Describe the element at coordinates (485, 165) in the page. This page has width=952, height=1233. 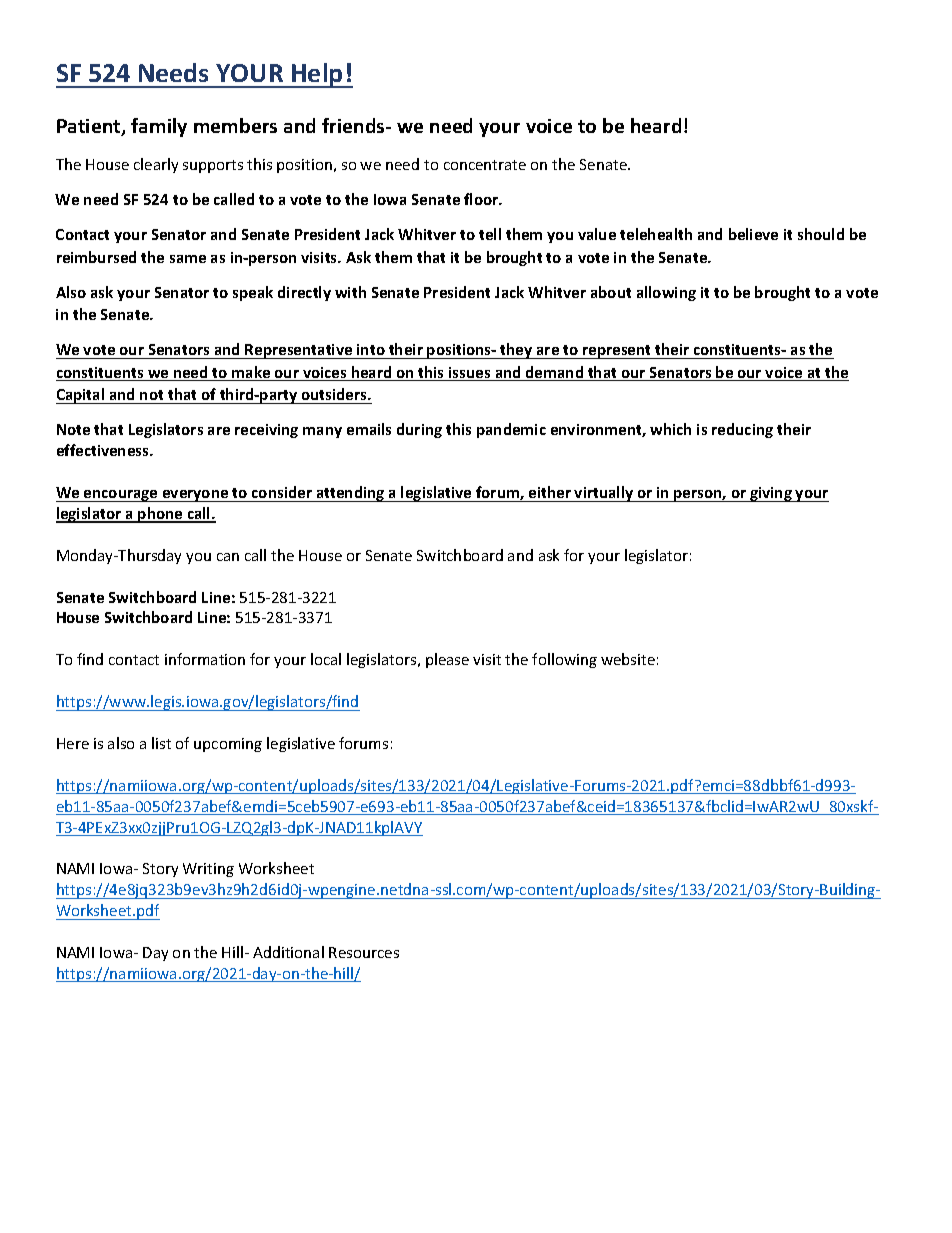
I see `concentrate` at that location.
